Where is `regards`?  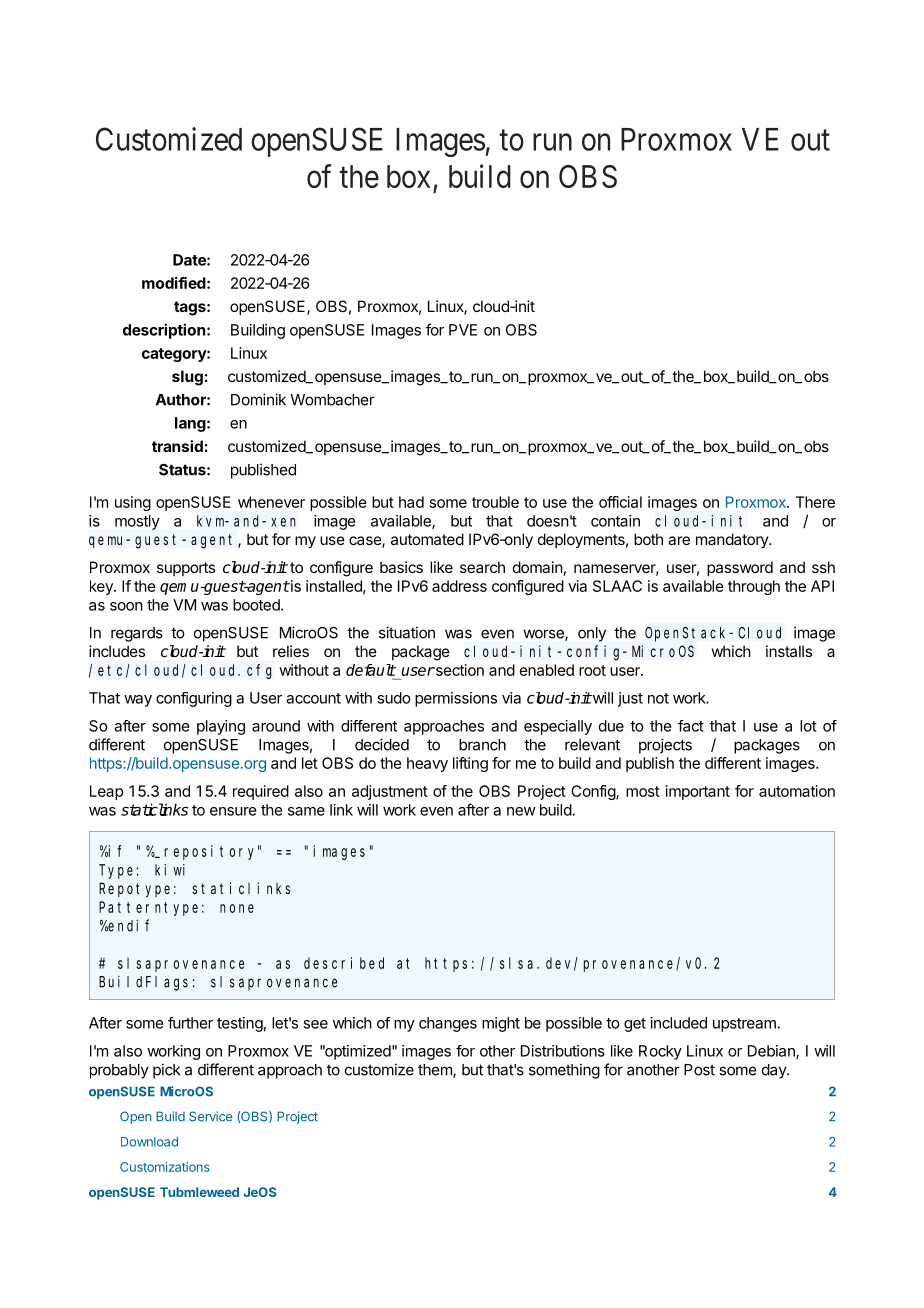 regards is located at coordinates (137, 634).
